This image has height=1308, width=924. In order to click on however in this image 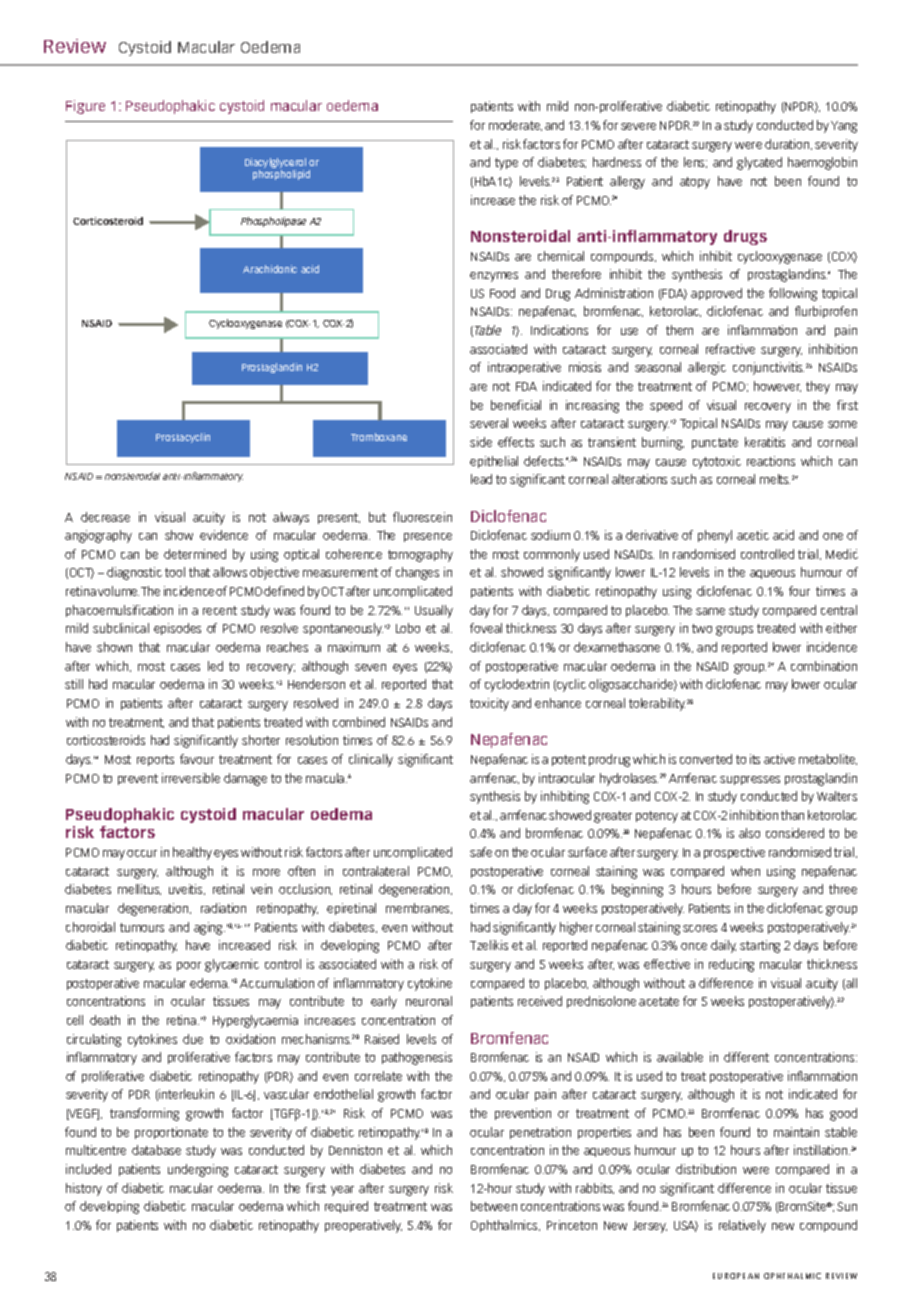, I will do `click(777, 386)`.
